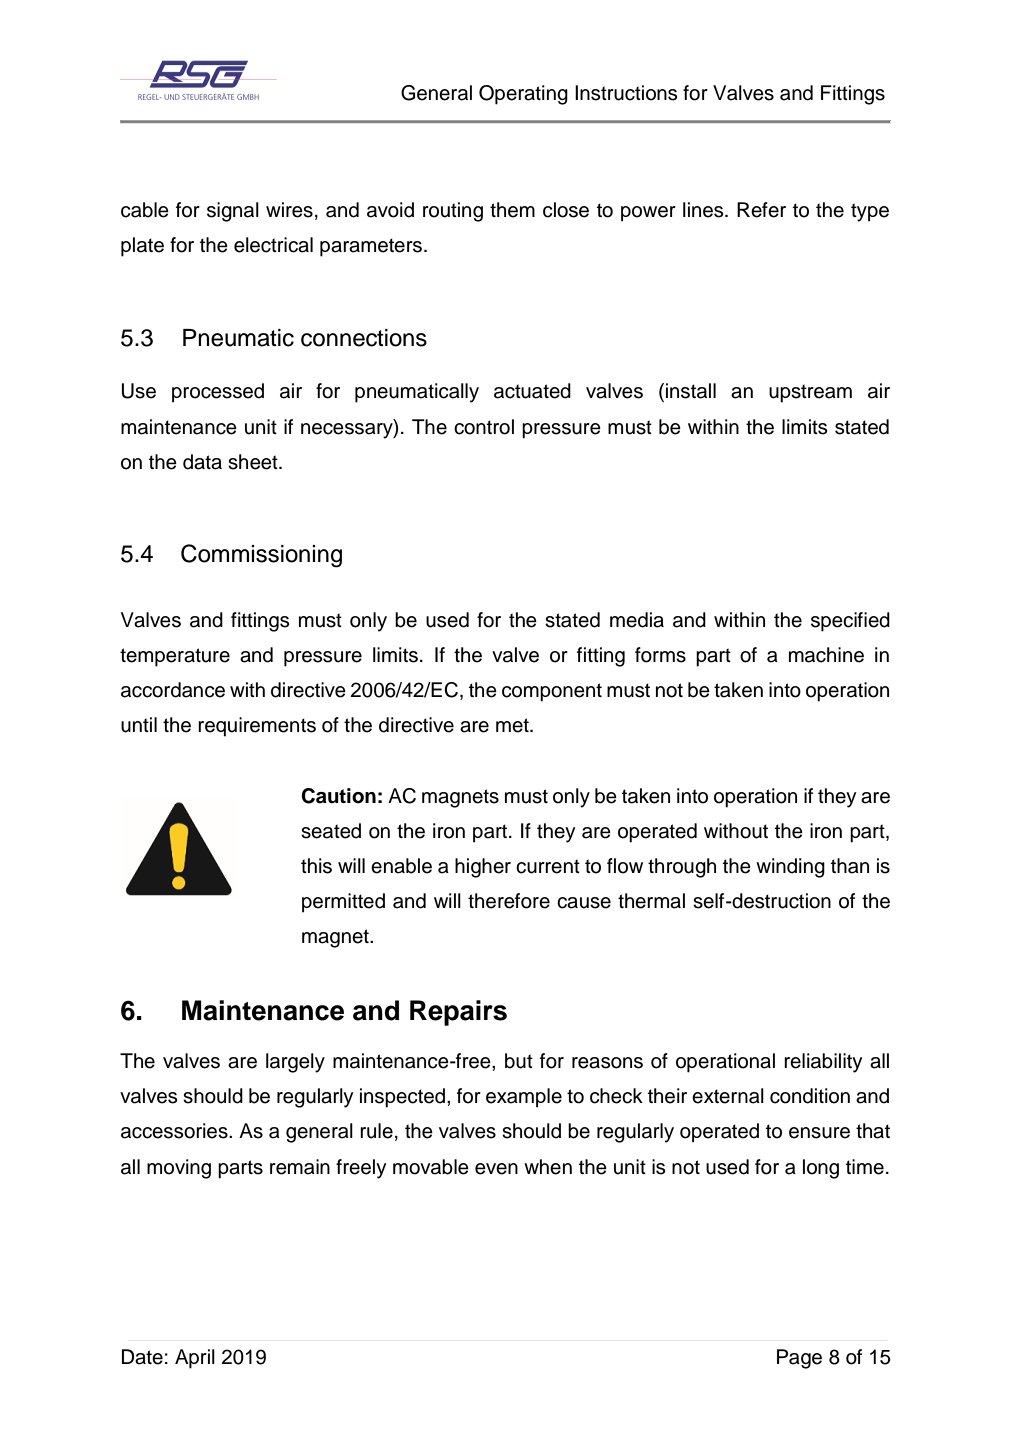  What do you see at coordinates (552, 692) in the image?
I see `component` at bounding box center [552, 692].
